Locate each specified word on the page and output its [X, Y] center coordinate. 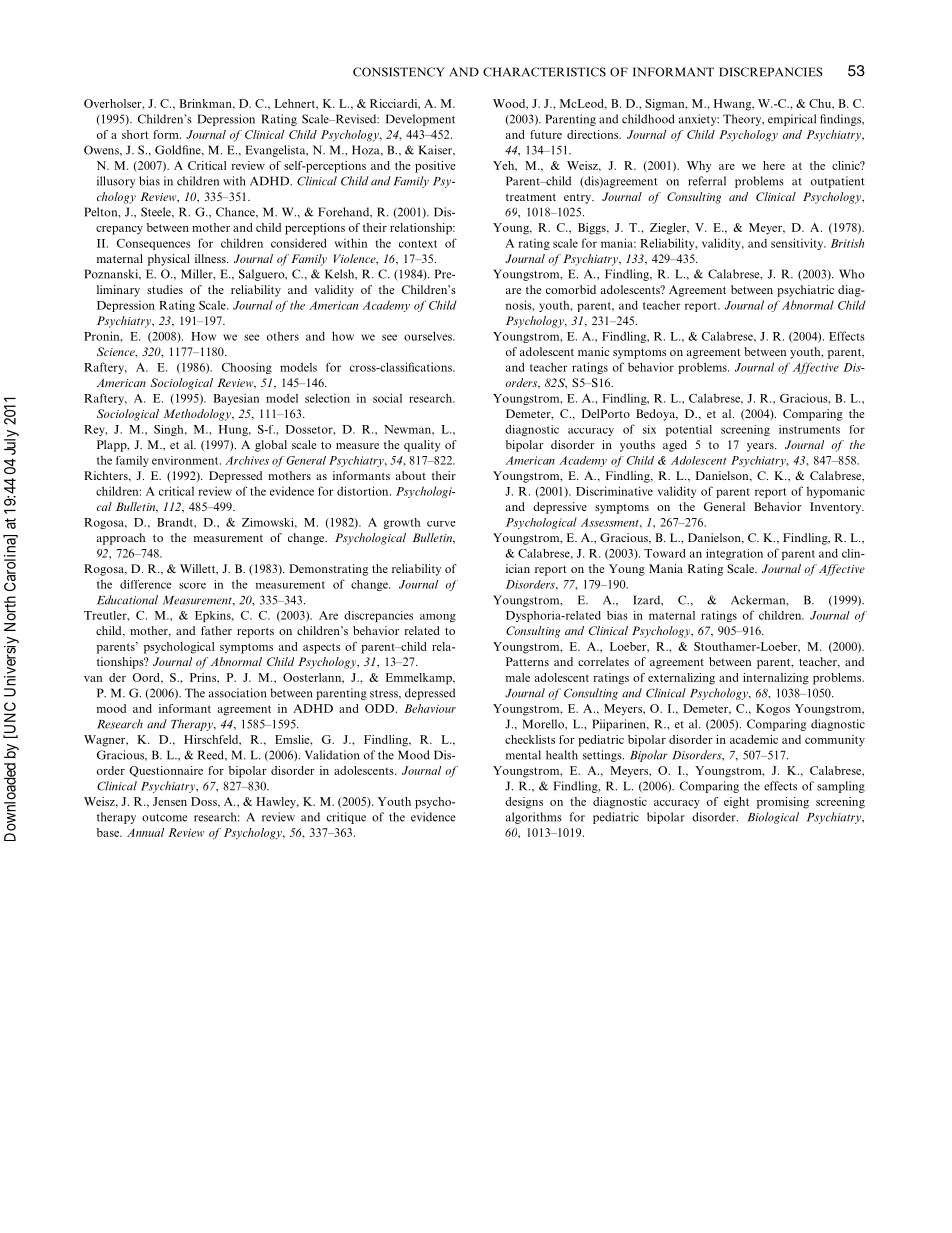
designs [524, 803]
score [192, 586]
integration [734, 554]
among [438, 618]
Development [420, 120]
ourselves [429, 336]
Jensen [170, 801]
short [135, 134]
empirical [792, 120]
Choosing [247, 368]
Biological [773, 818]
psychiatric [805, 291]
